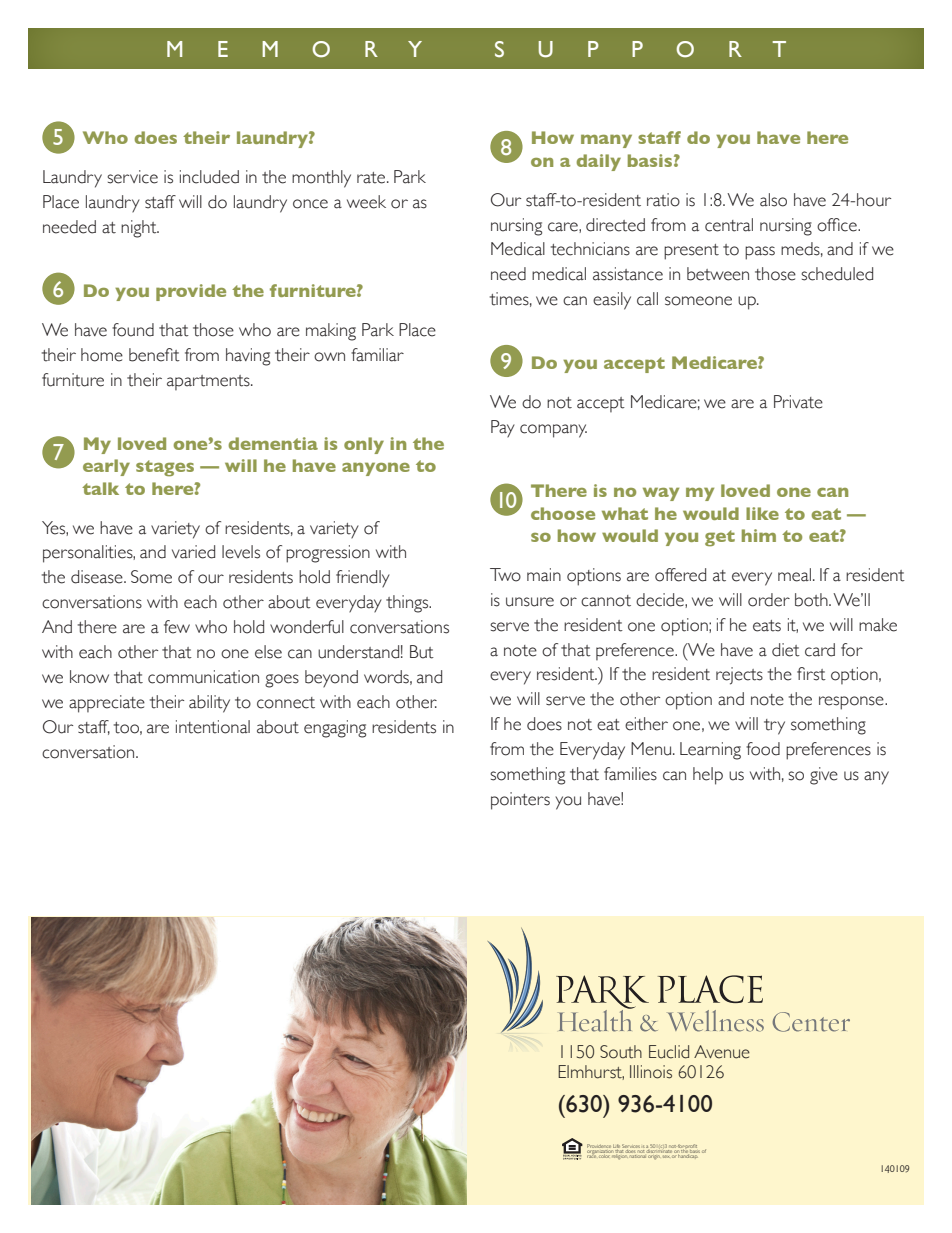 Image resolution: width=952 pixels, height=1233 pixels. I want to click on rate, so click(372, 178).
